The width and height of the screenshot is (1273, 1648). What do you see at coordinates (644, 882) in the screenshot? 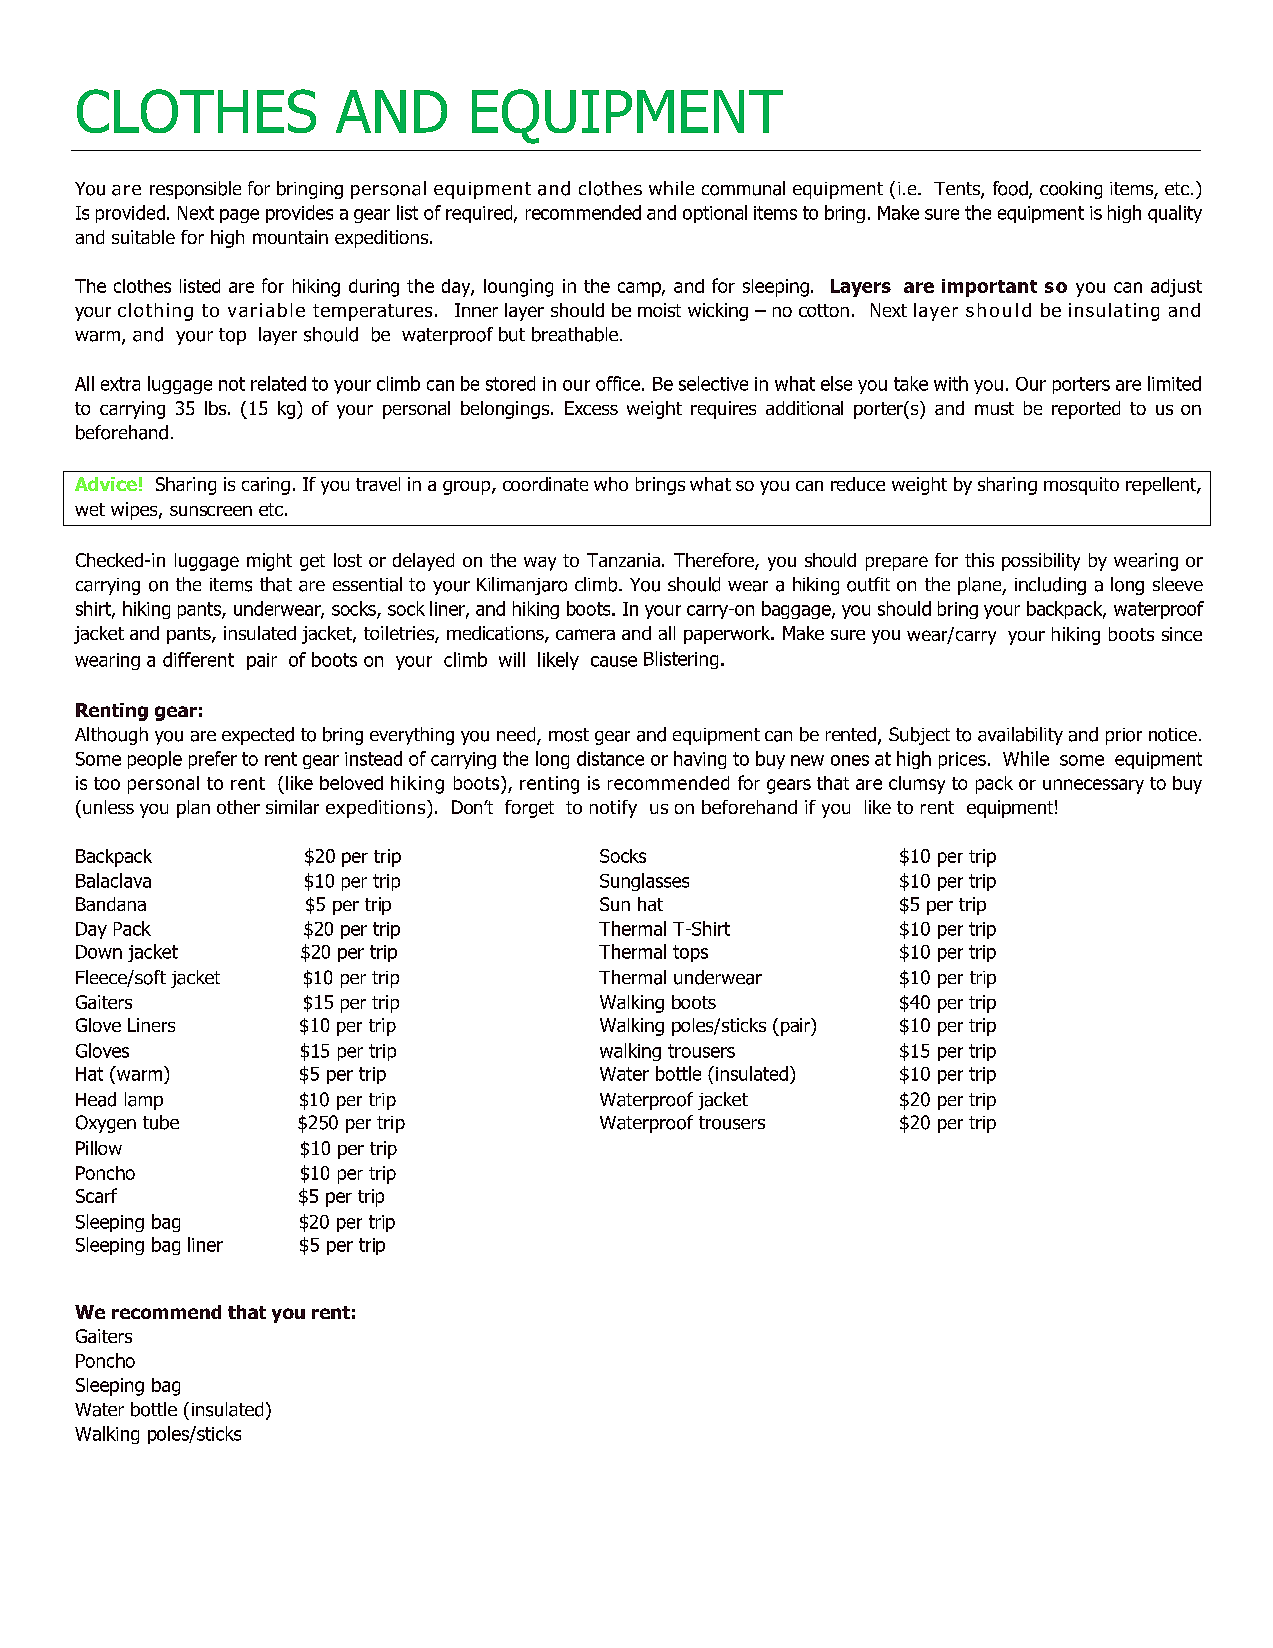
I see `Sunglasses` at bounding box center [644, 882].
